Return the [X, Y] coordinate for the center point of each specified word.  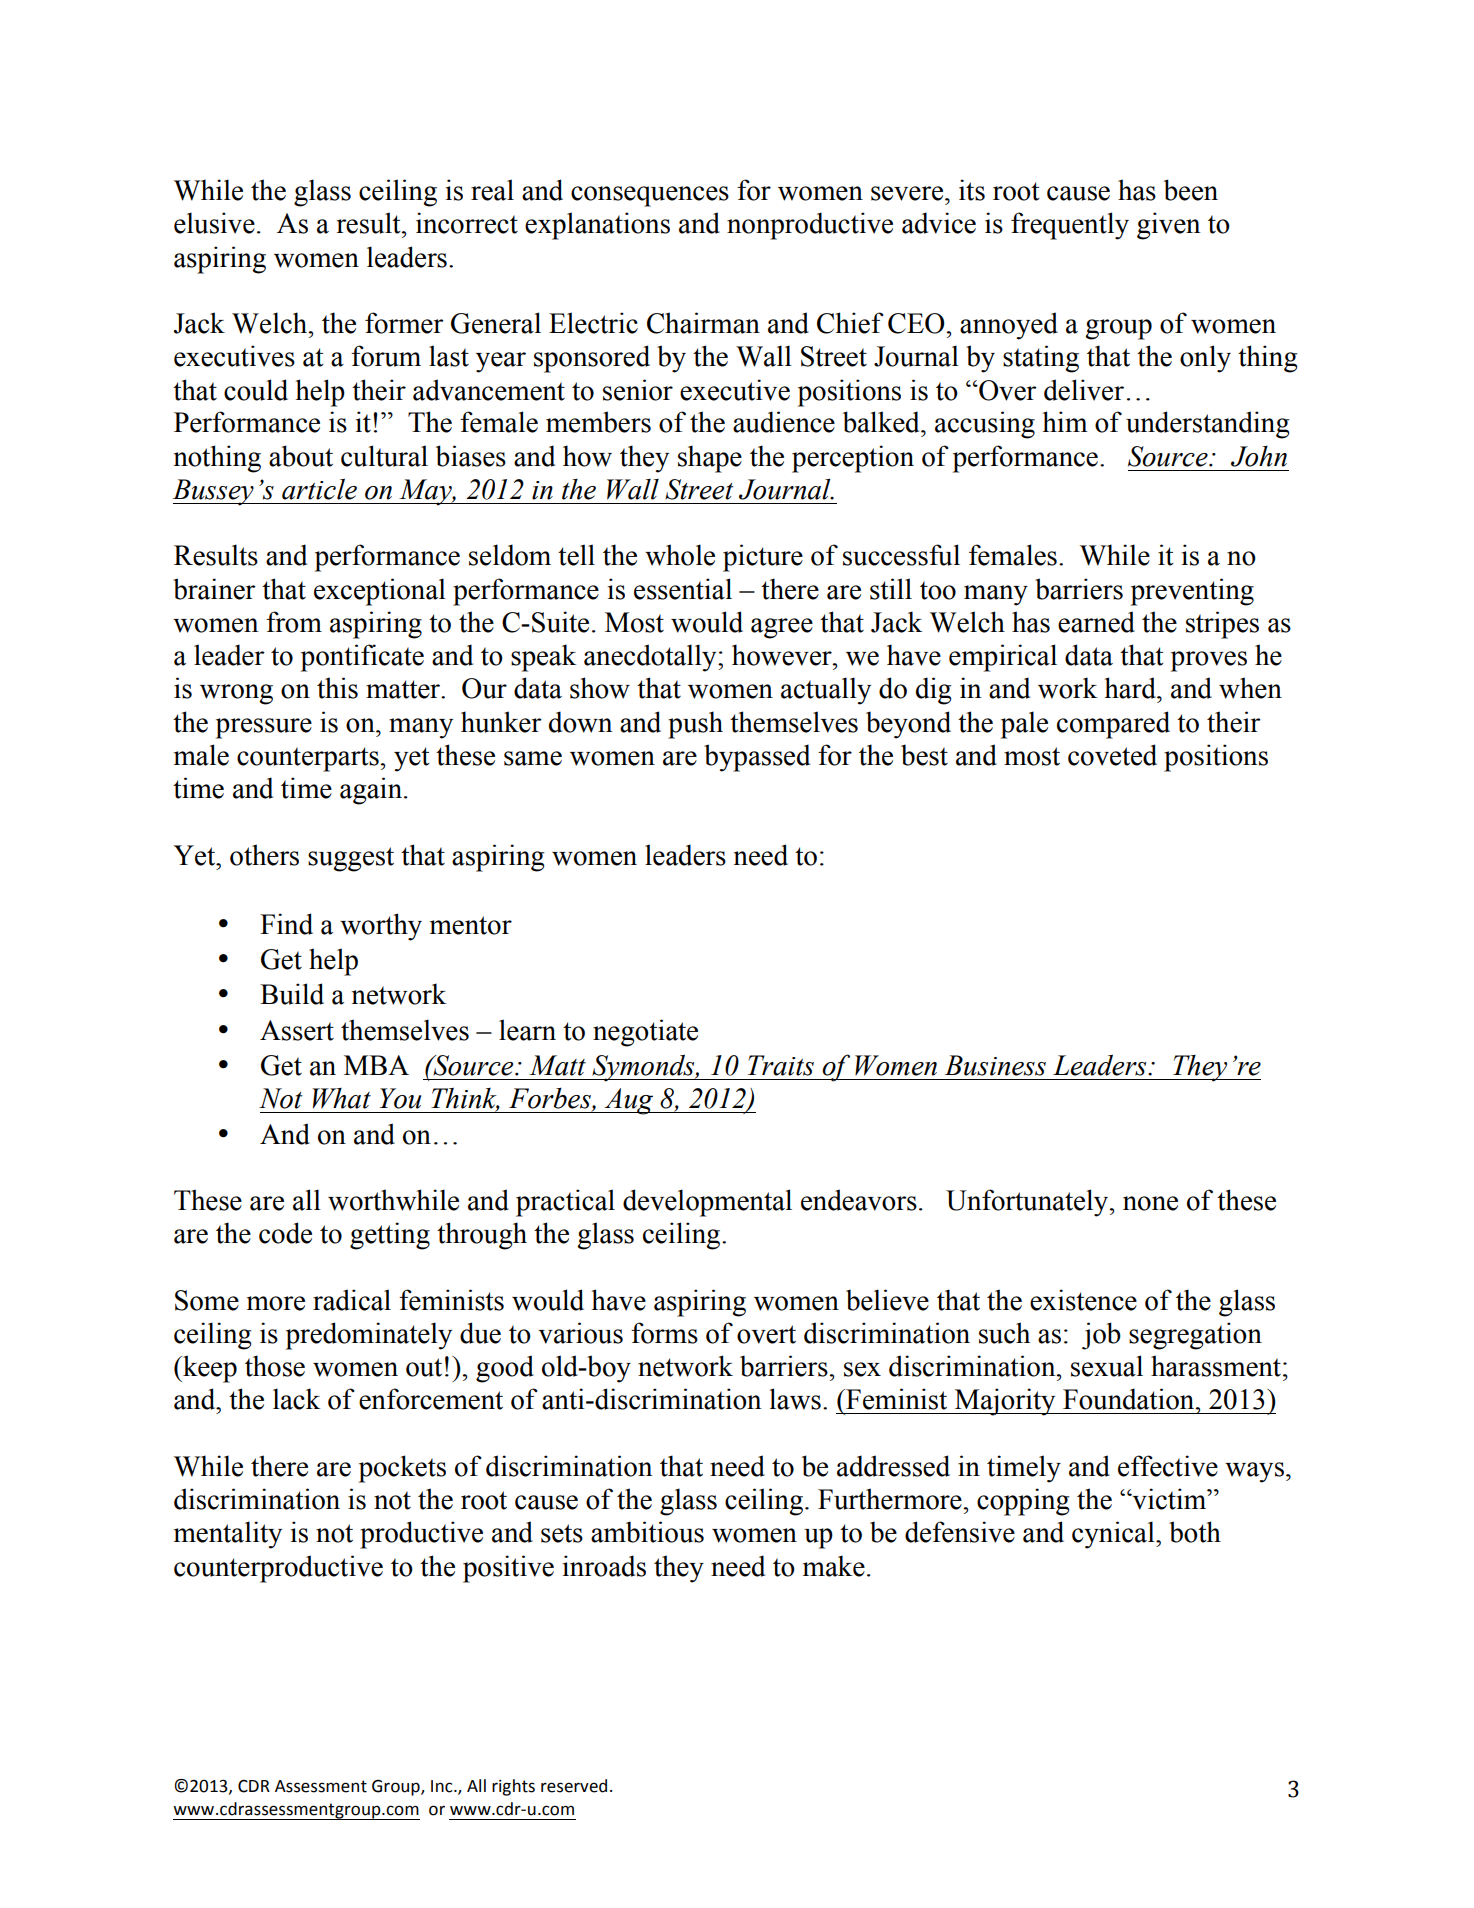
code [285, 1233]
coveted [1112, 755]
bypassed [757, 758]
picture [763, 558]
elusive [214, 223]
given [1168, 226]
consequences [650, 196]
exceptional [380, 592]
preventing [1192, 592]
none [1150, 1203]
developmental [707, 1203]
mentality [228, 1535]
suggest [351, 859]
